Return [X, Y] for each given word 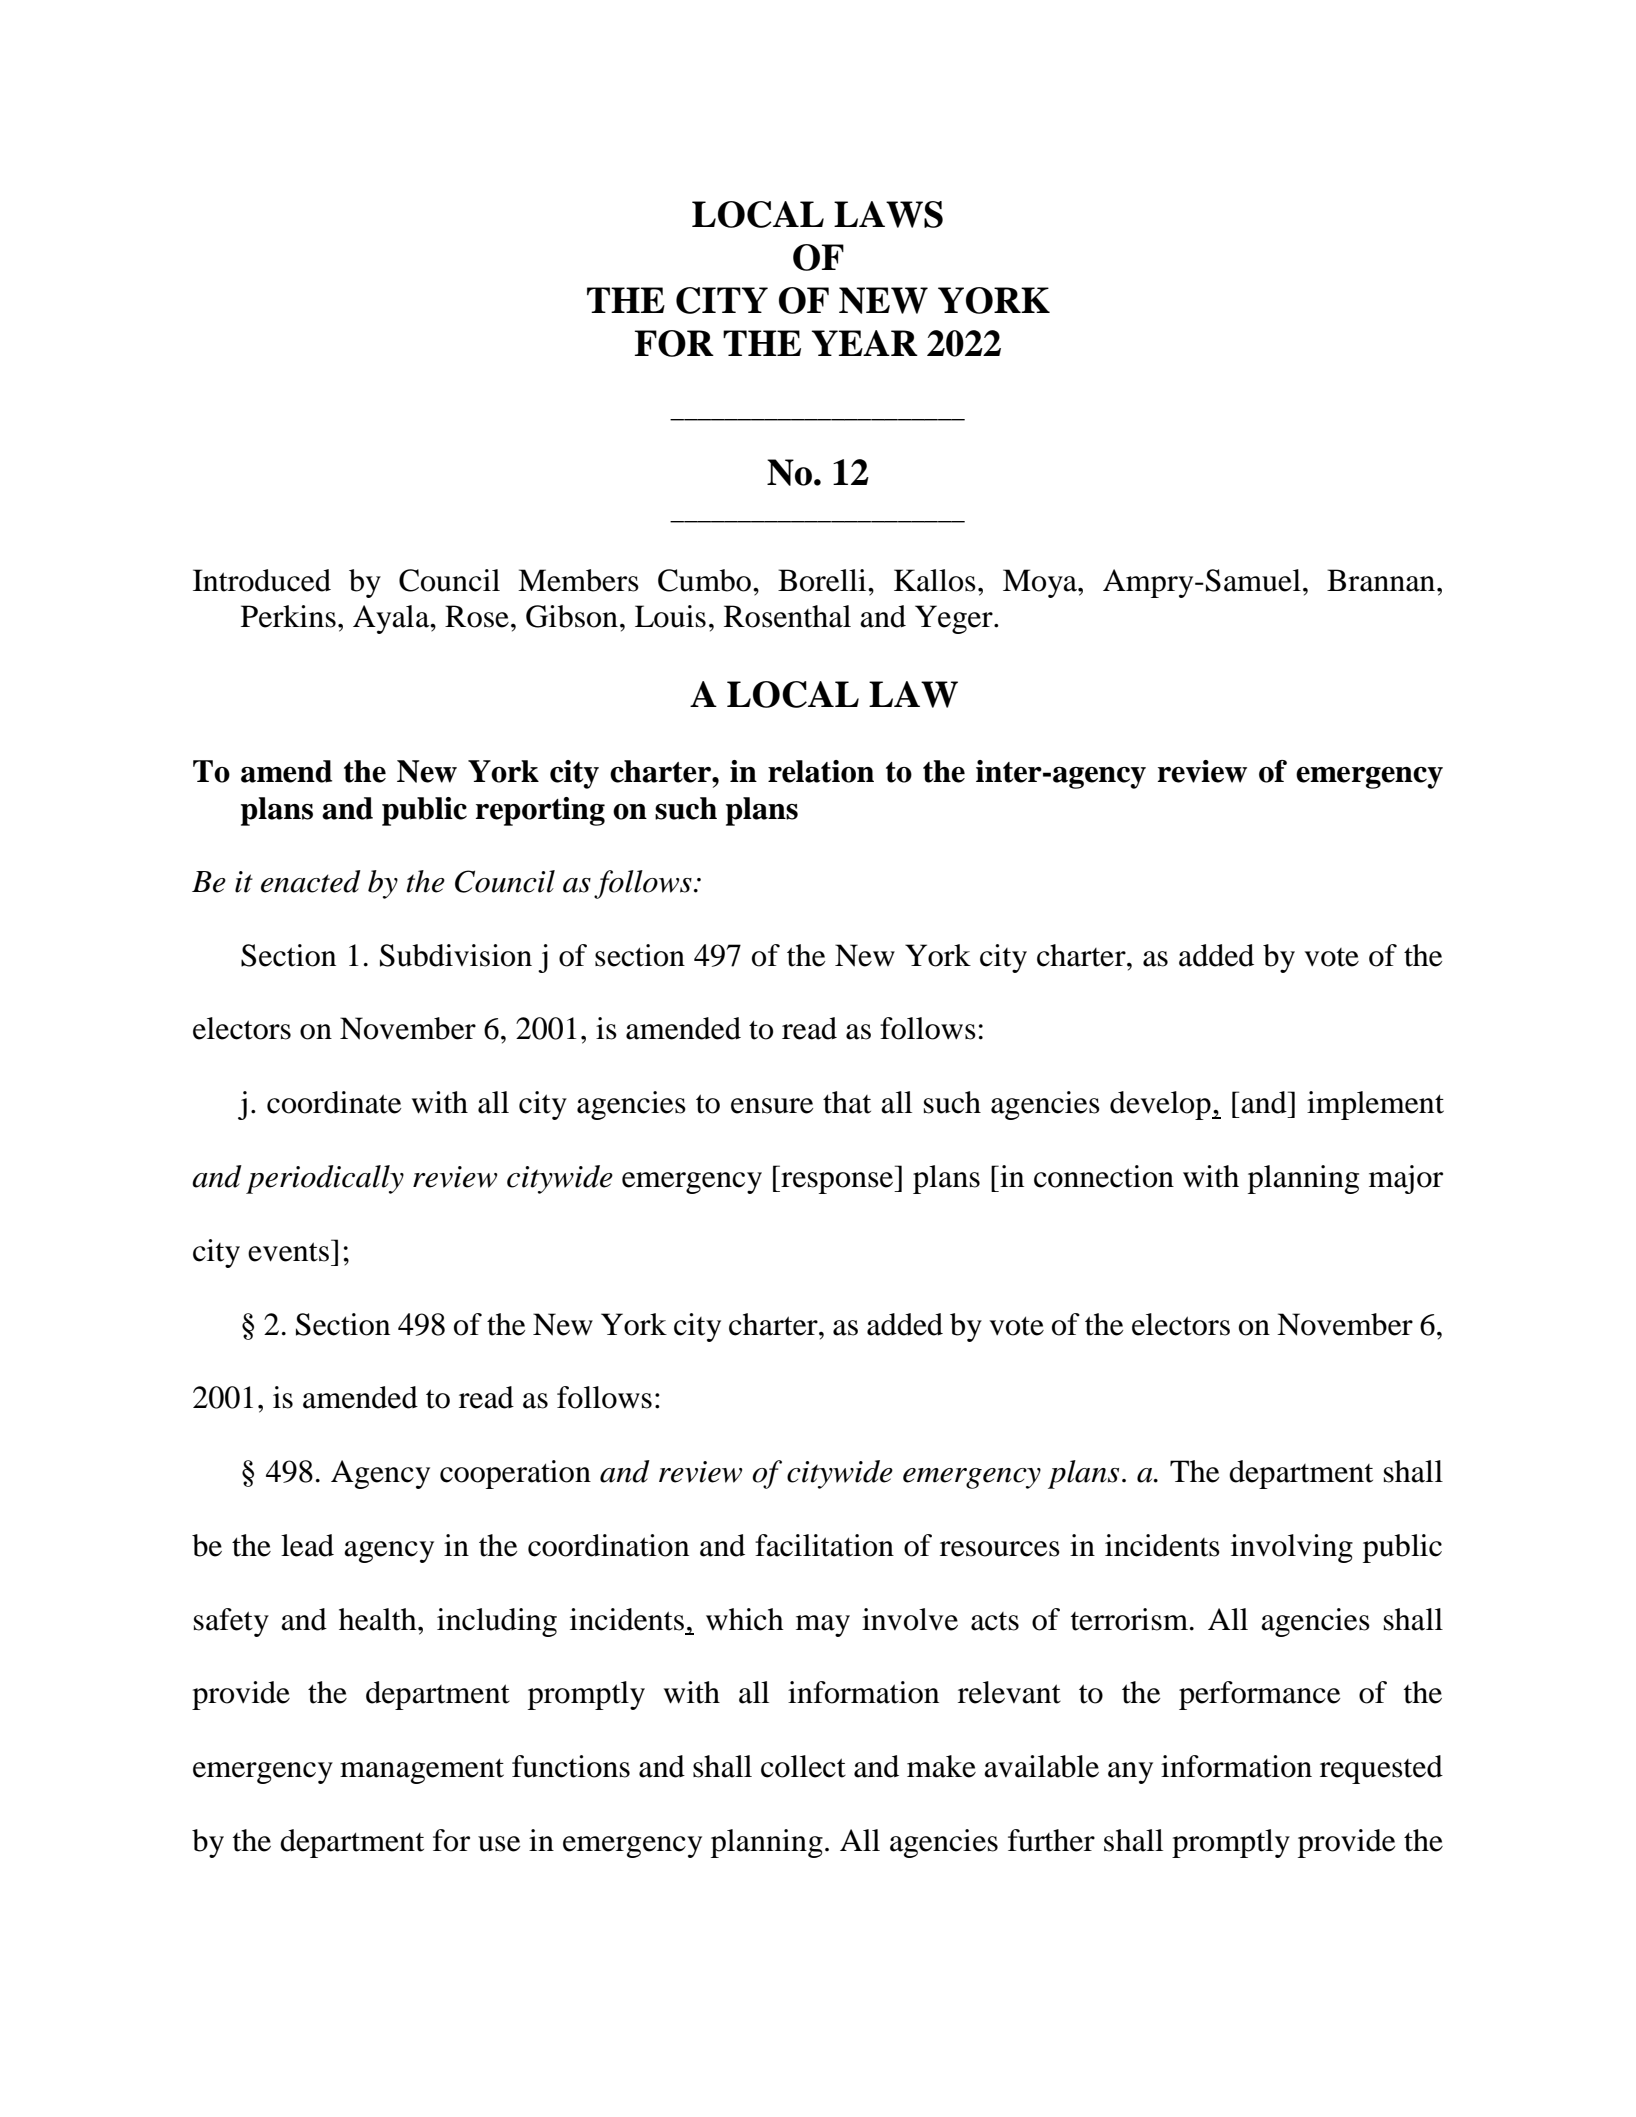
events [288, 1252]
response [837, 1183]
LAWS [888, 214]
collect [803, 1766]
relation [821, 771]
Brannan [1382, 580]
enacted [311, 881]
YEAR [864, 343]
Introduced [262, 580]
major [1406, 1179]
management [422, 1771]
